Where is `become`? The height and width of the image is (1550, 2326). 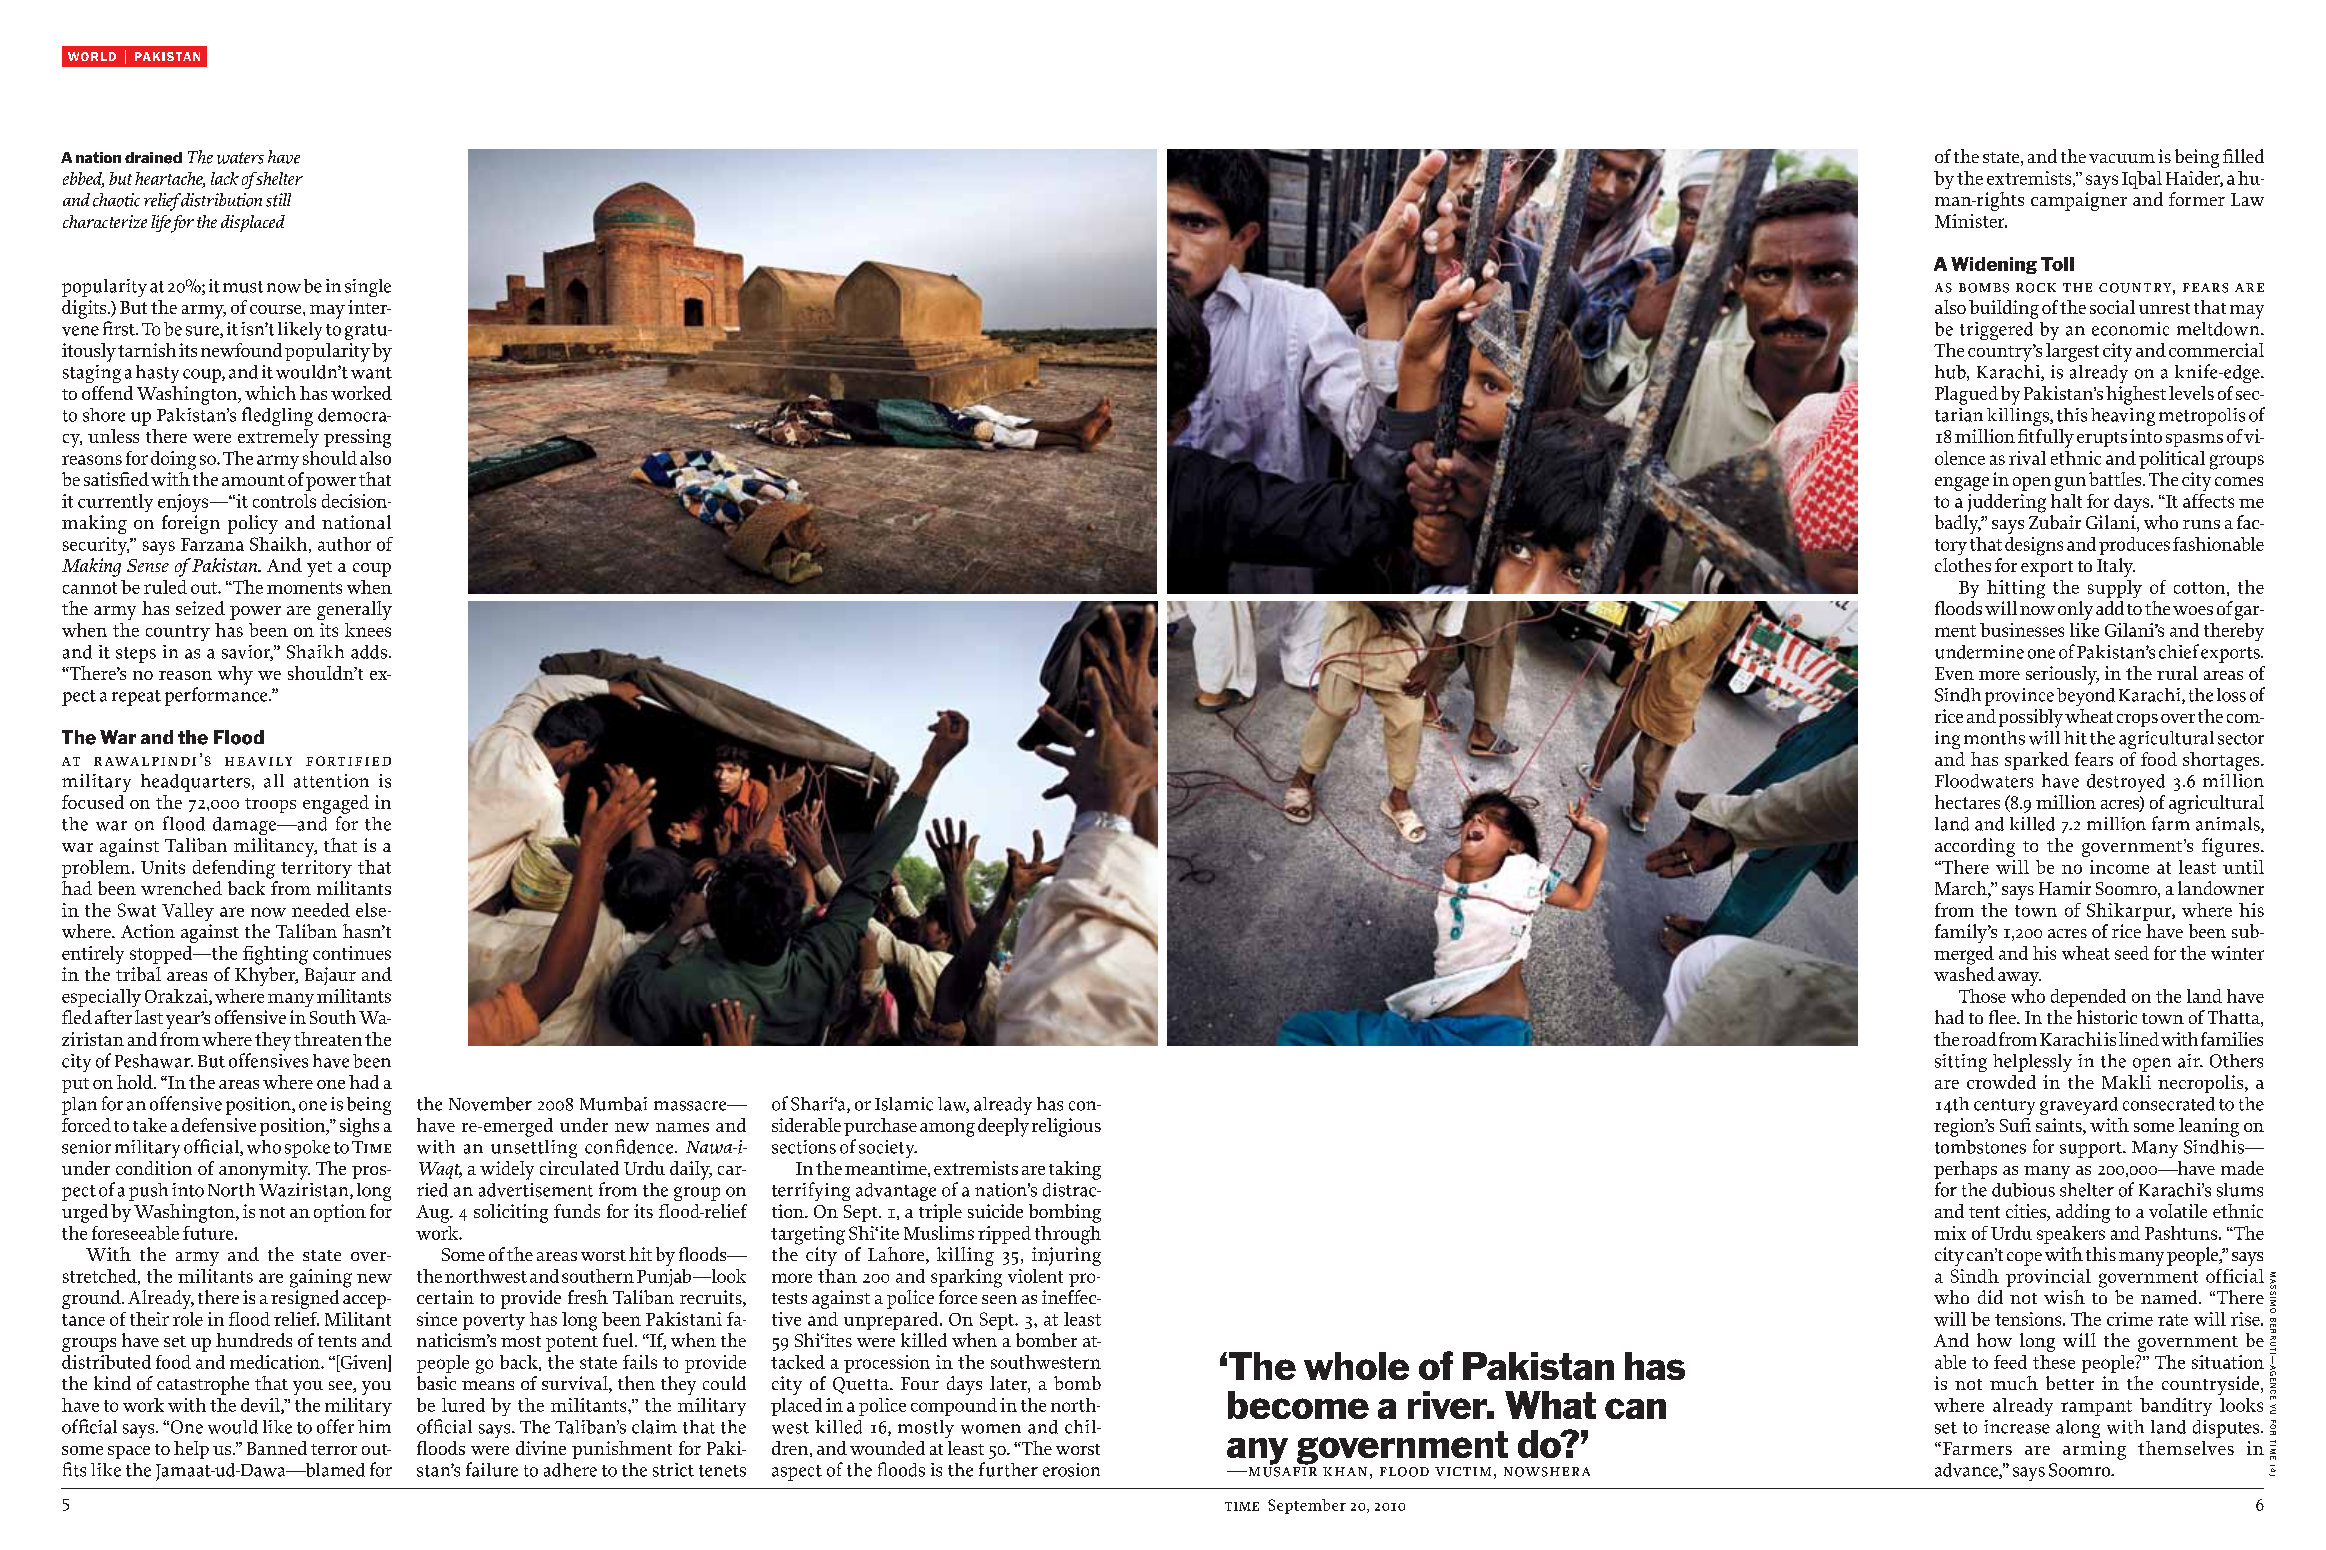 become is located at coordinates (1298, 1405).
